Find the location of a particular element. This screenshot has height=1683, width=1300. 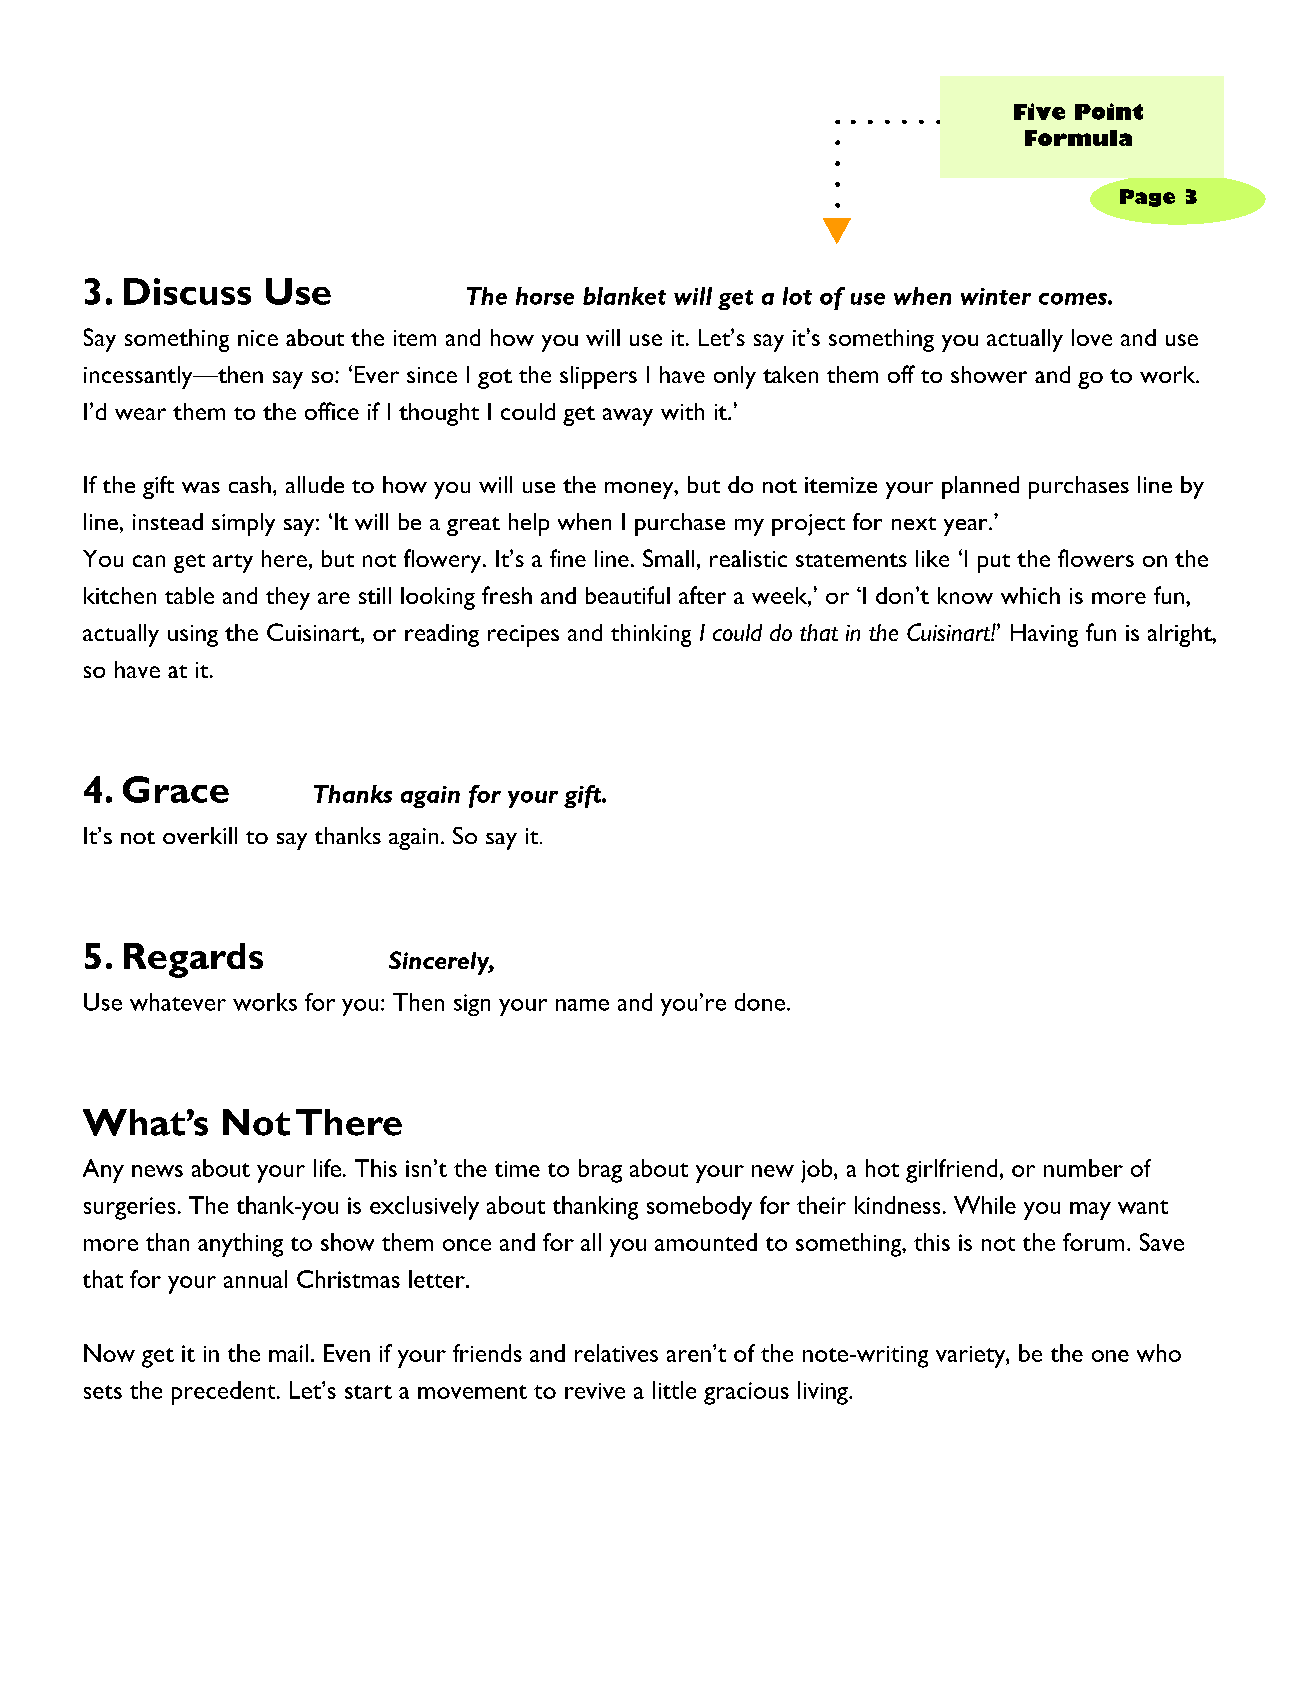

mail is located at coordinates (288, 1353).
